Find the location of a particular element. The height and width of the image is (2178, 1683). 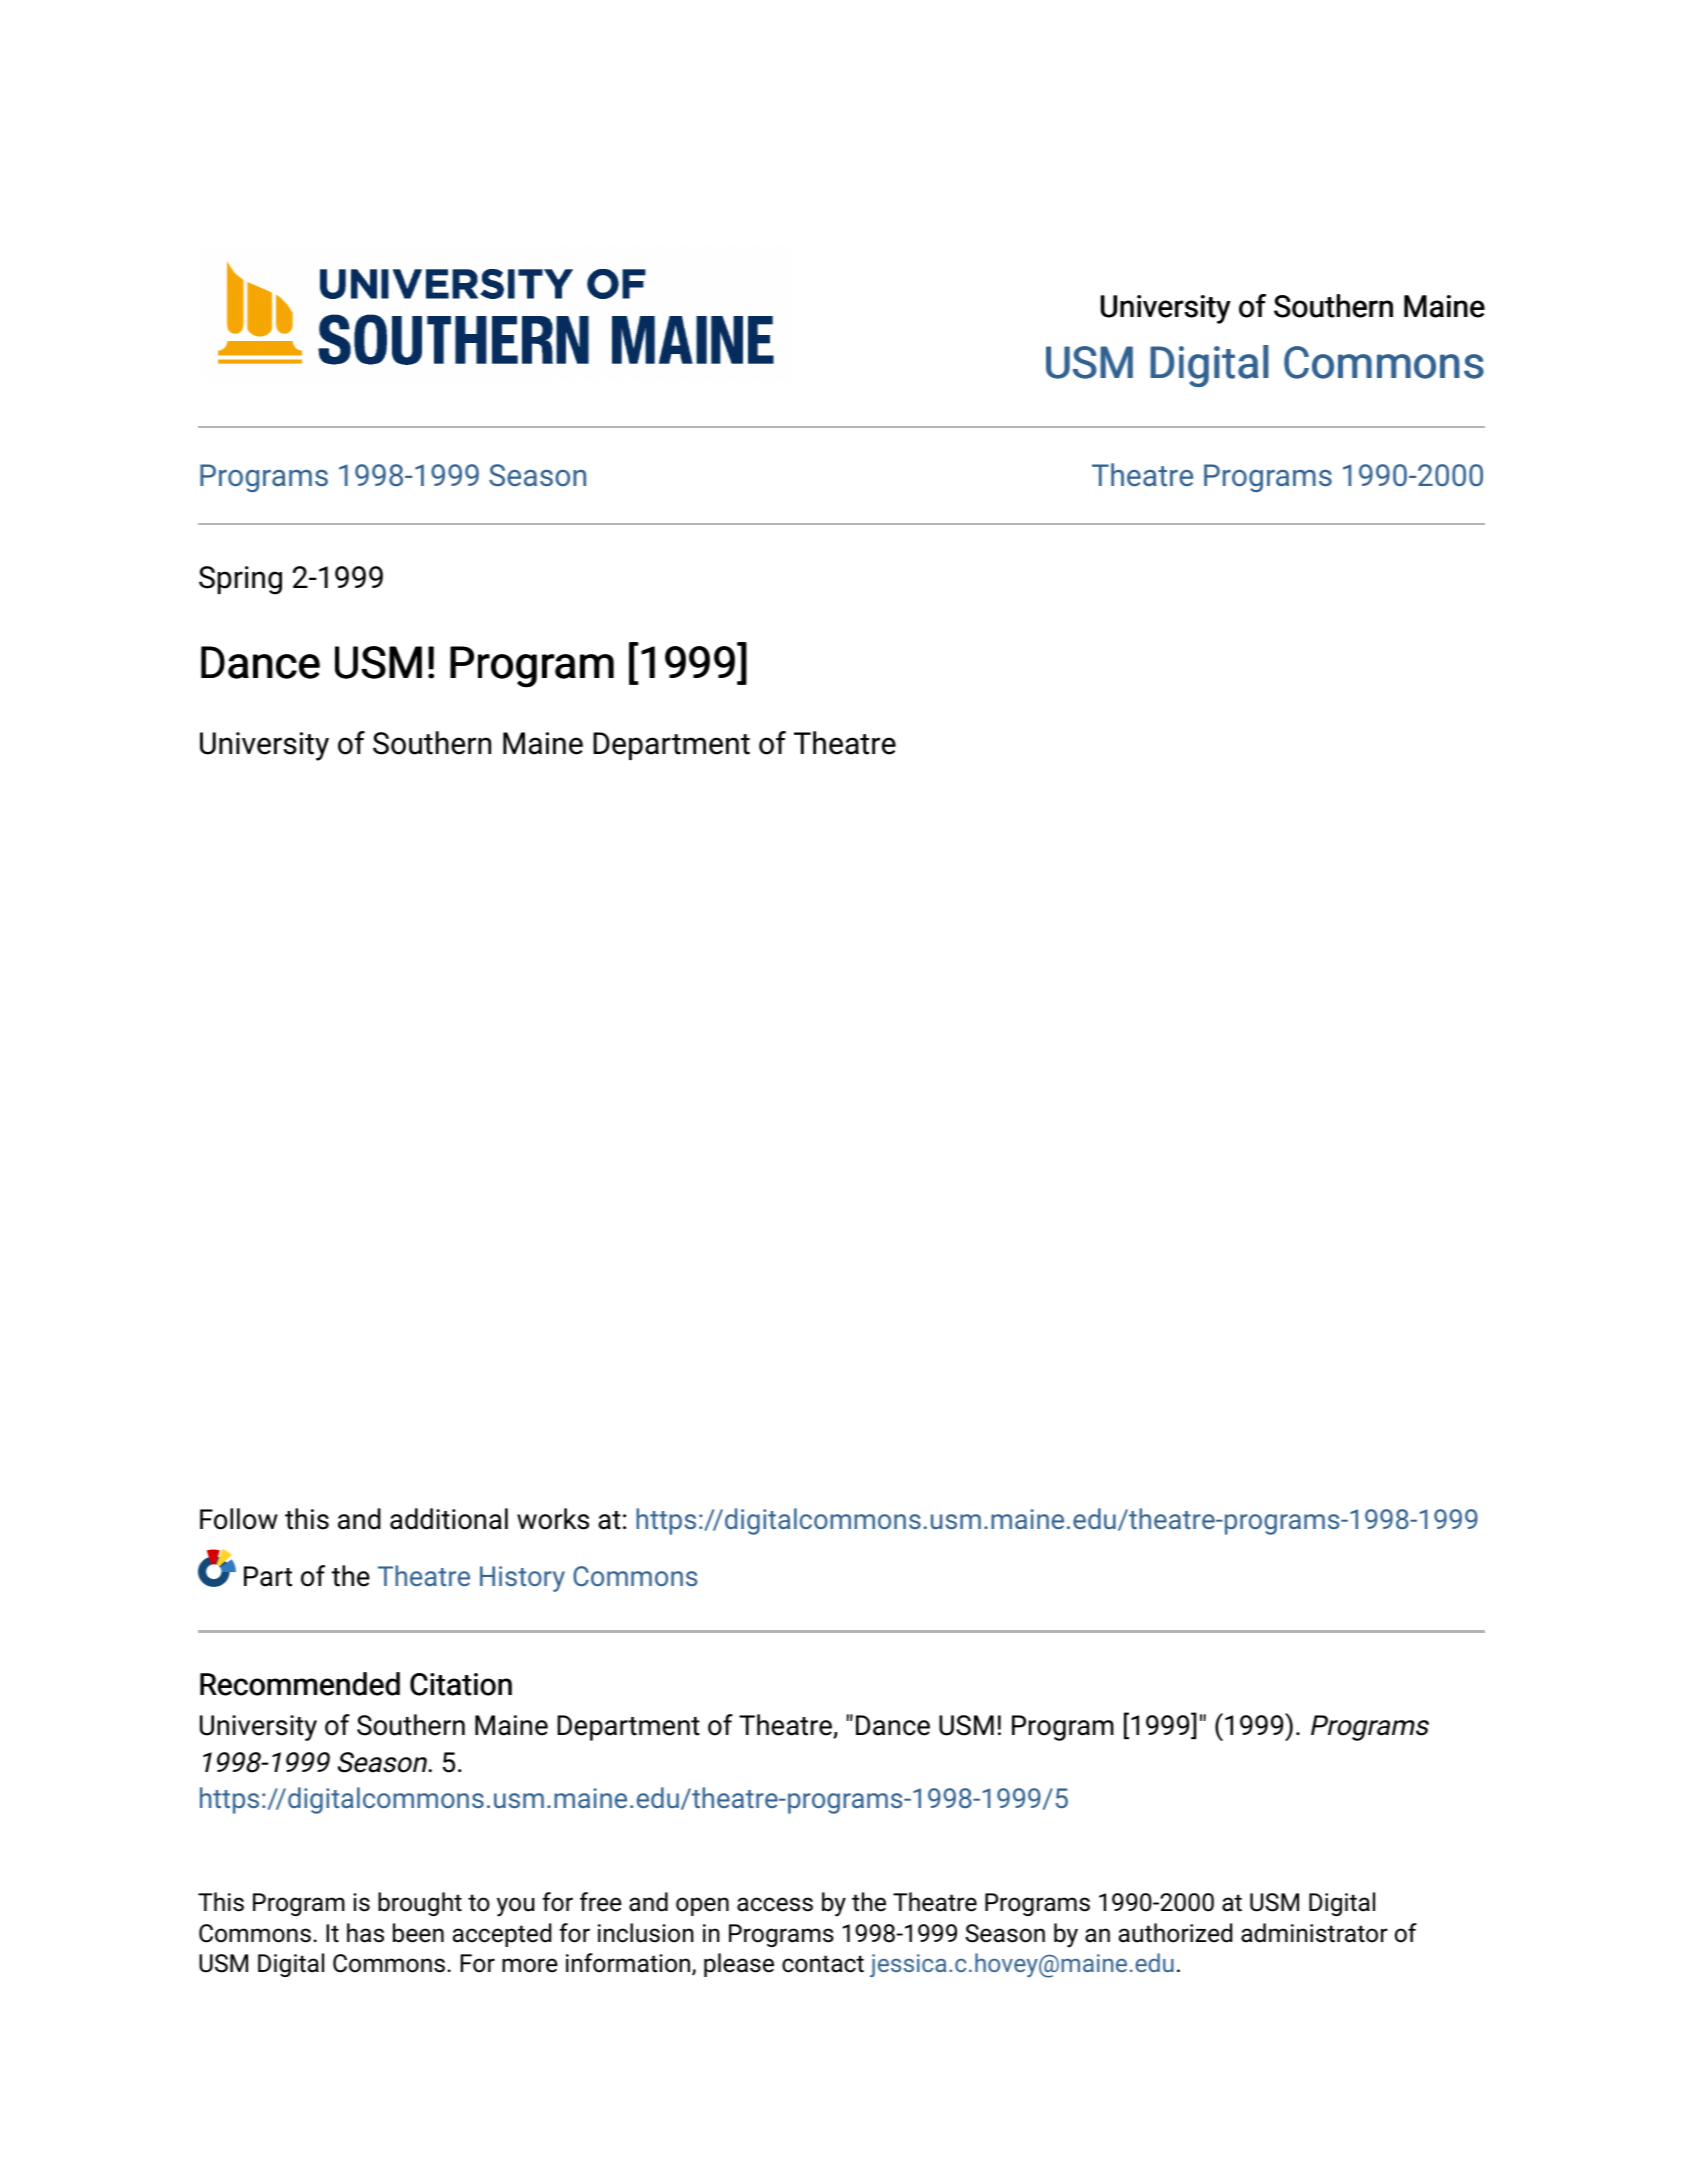

Follow is located at coordinates (239, 1519).
